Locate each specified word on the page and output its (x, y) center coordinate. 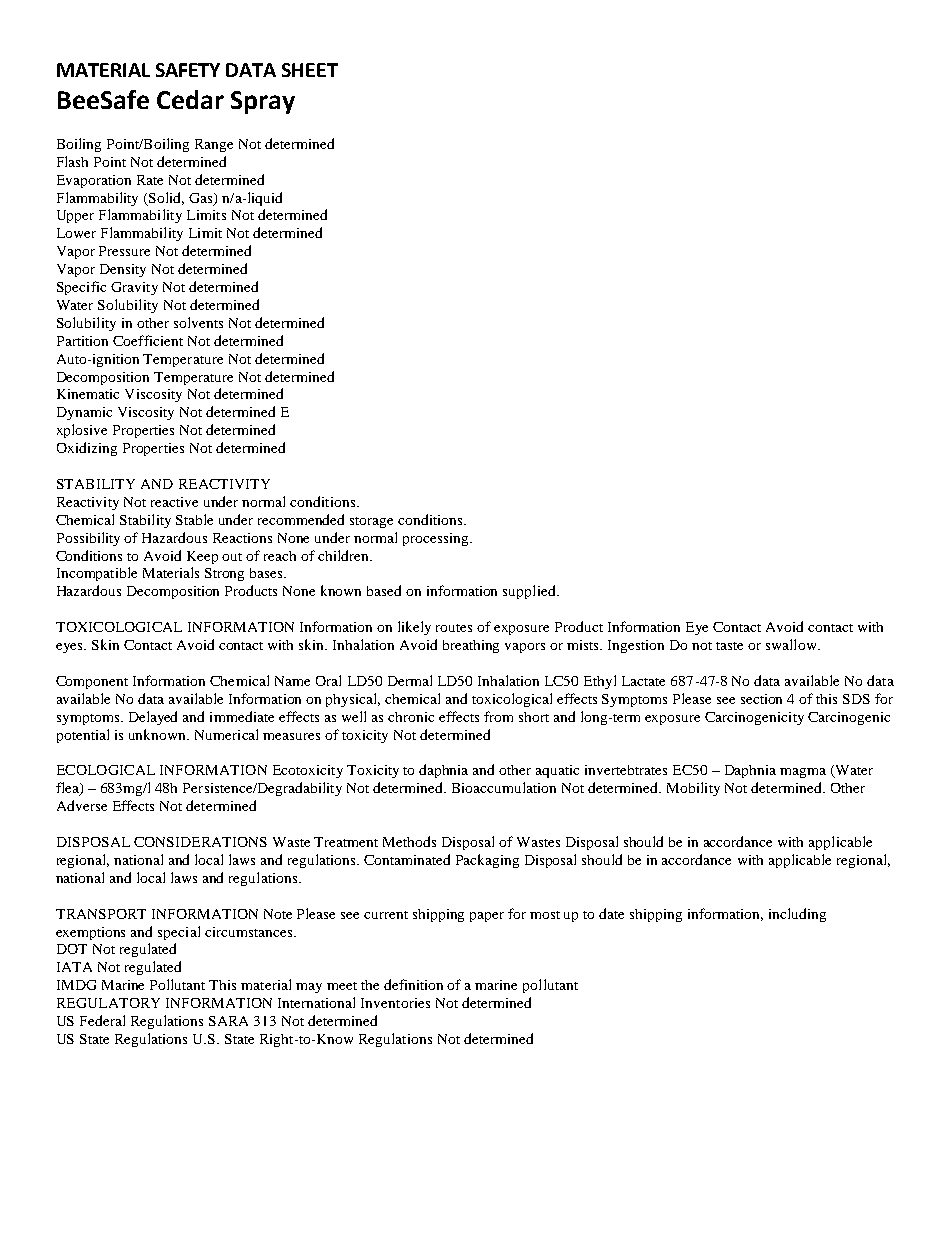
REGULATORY (108, 1003)
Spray (263, 102)
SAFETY (188, 70)
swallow (792, 644)
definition (413, 984)
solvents (198, 322)
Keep (202, 557)
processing (437, 539)
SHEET (310, 70)
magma (803, 773)
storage (371, 522)
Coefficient (148, 340)
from (498, 716)
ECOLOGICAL (106, 770)
